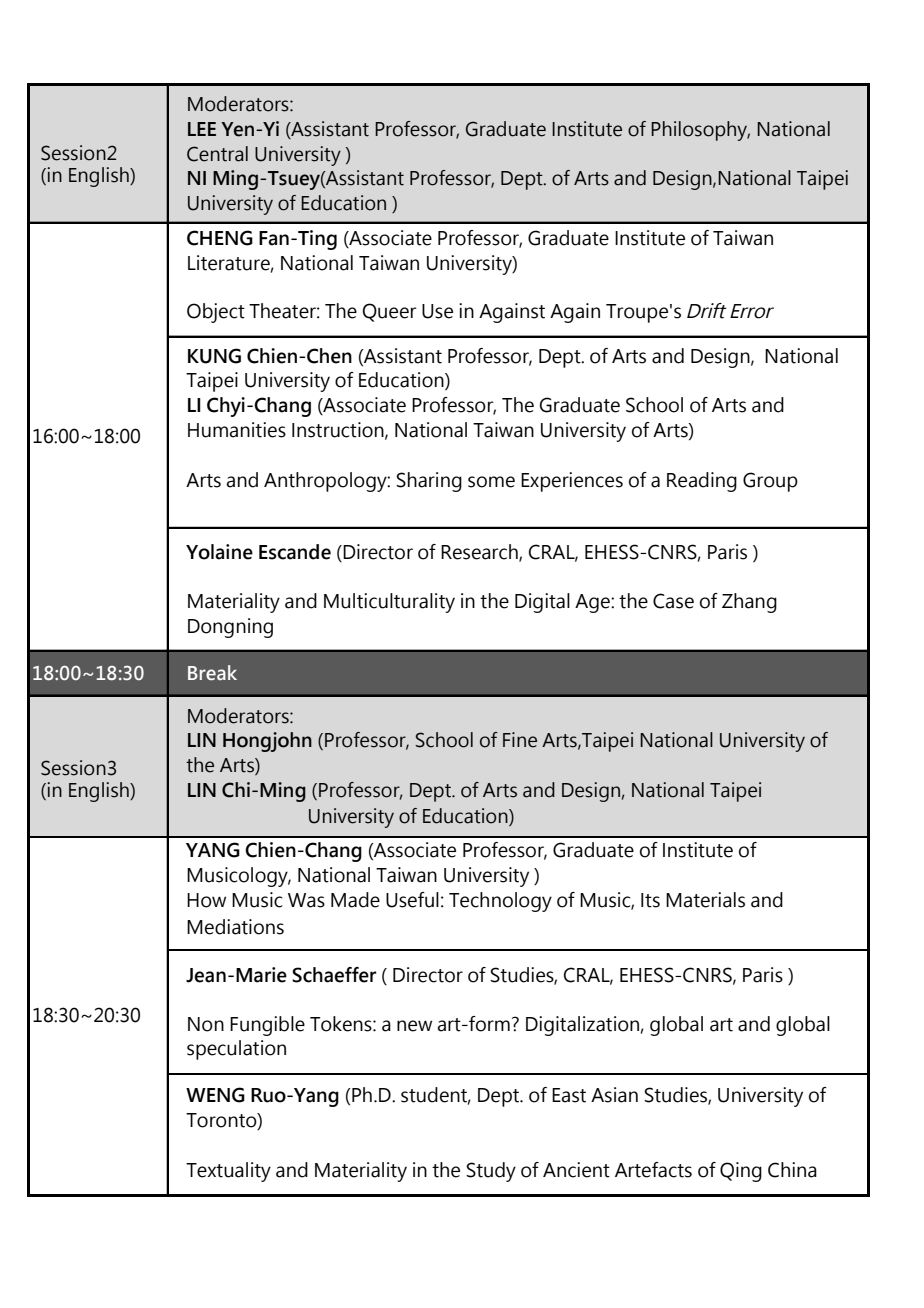 This screenshot has height=1308, width=924. Describe the element at coordinates (520, 740) in the screenshot. I see `Fine` at that location.
